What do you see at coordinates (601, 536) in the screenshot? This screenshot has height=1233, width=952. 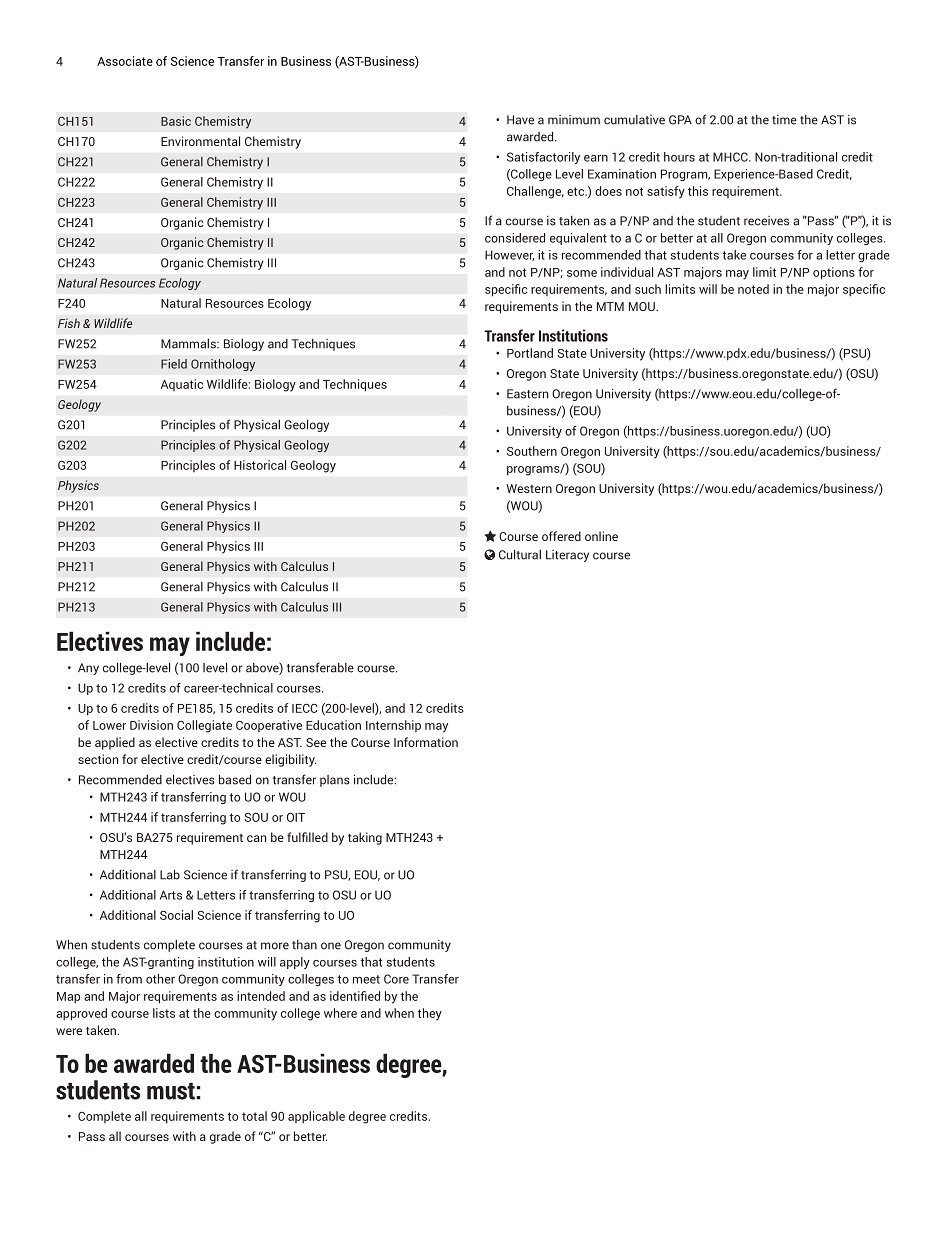 I see `online` at bounding box center [601, 536].
